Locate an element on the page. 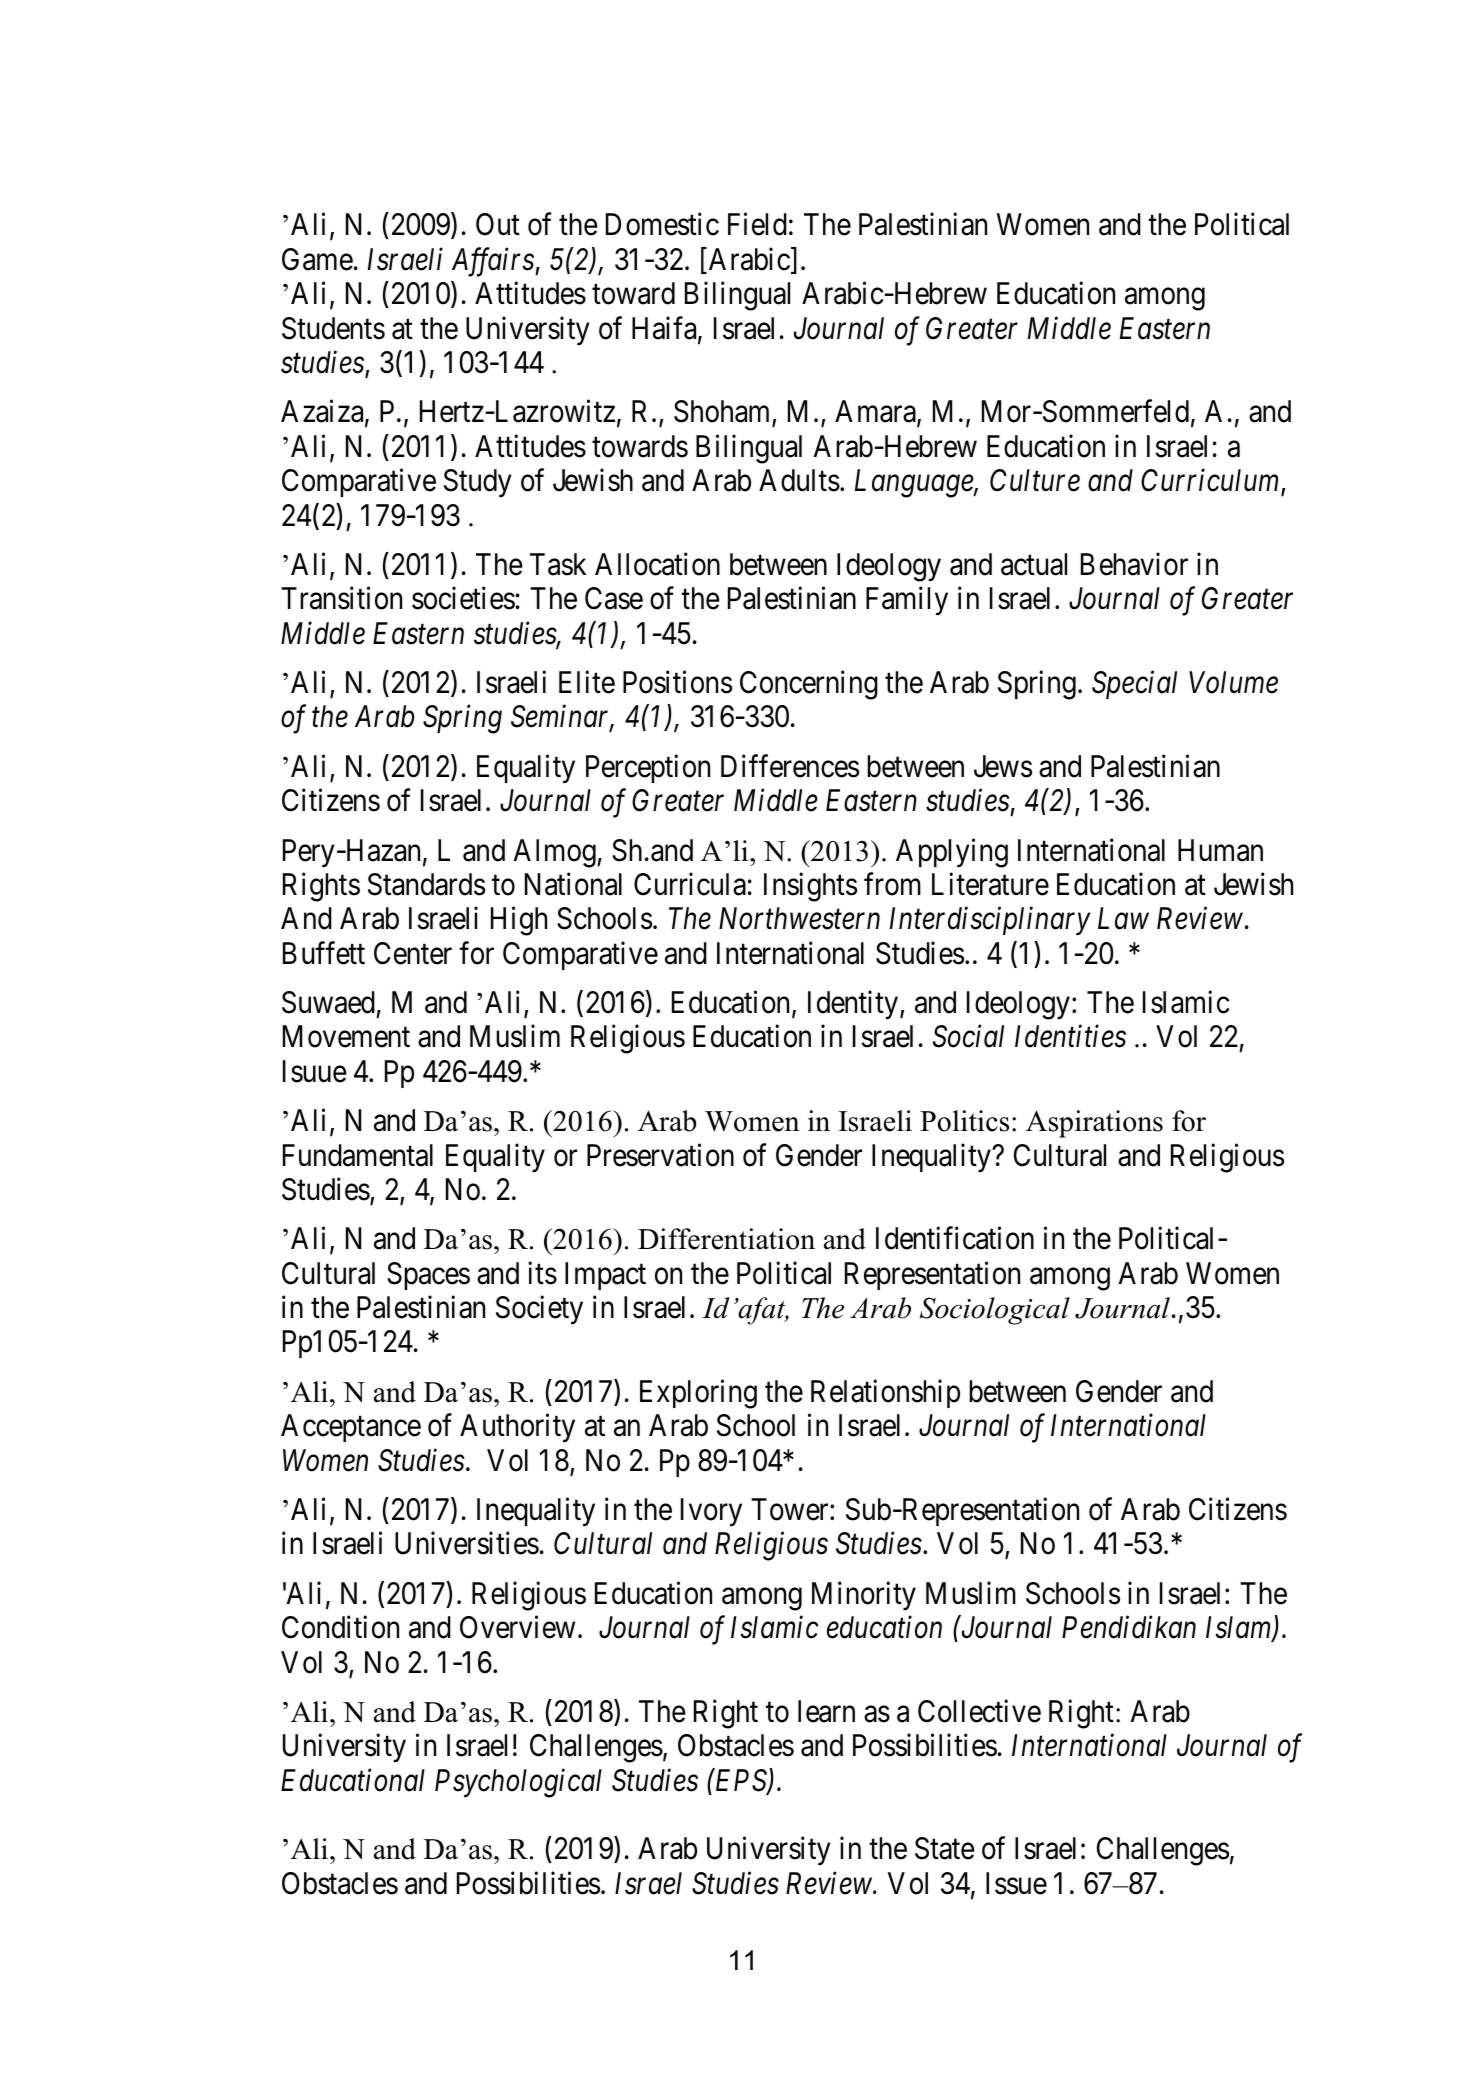 This document has height=2098, width=1484. Acceptance is located at coordinates (351, 1428).
